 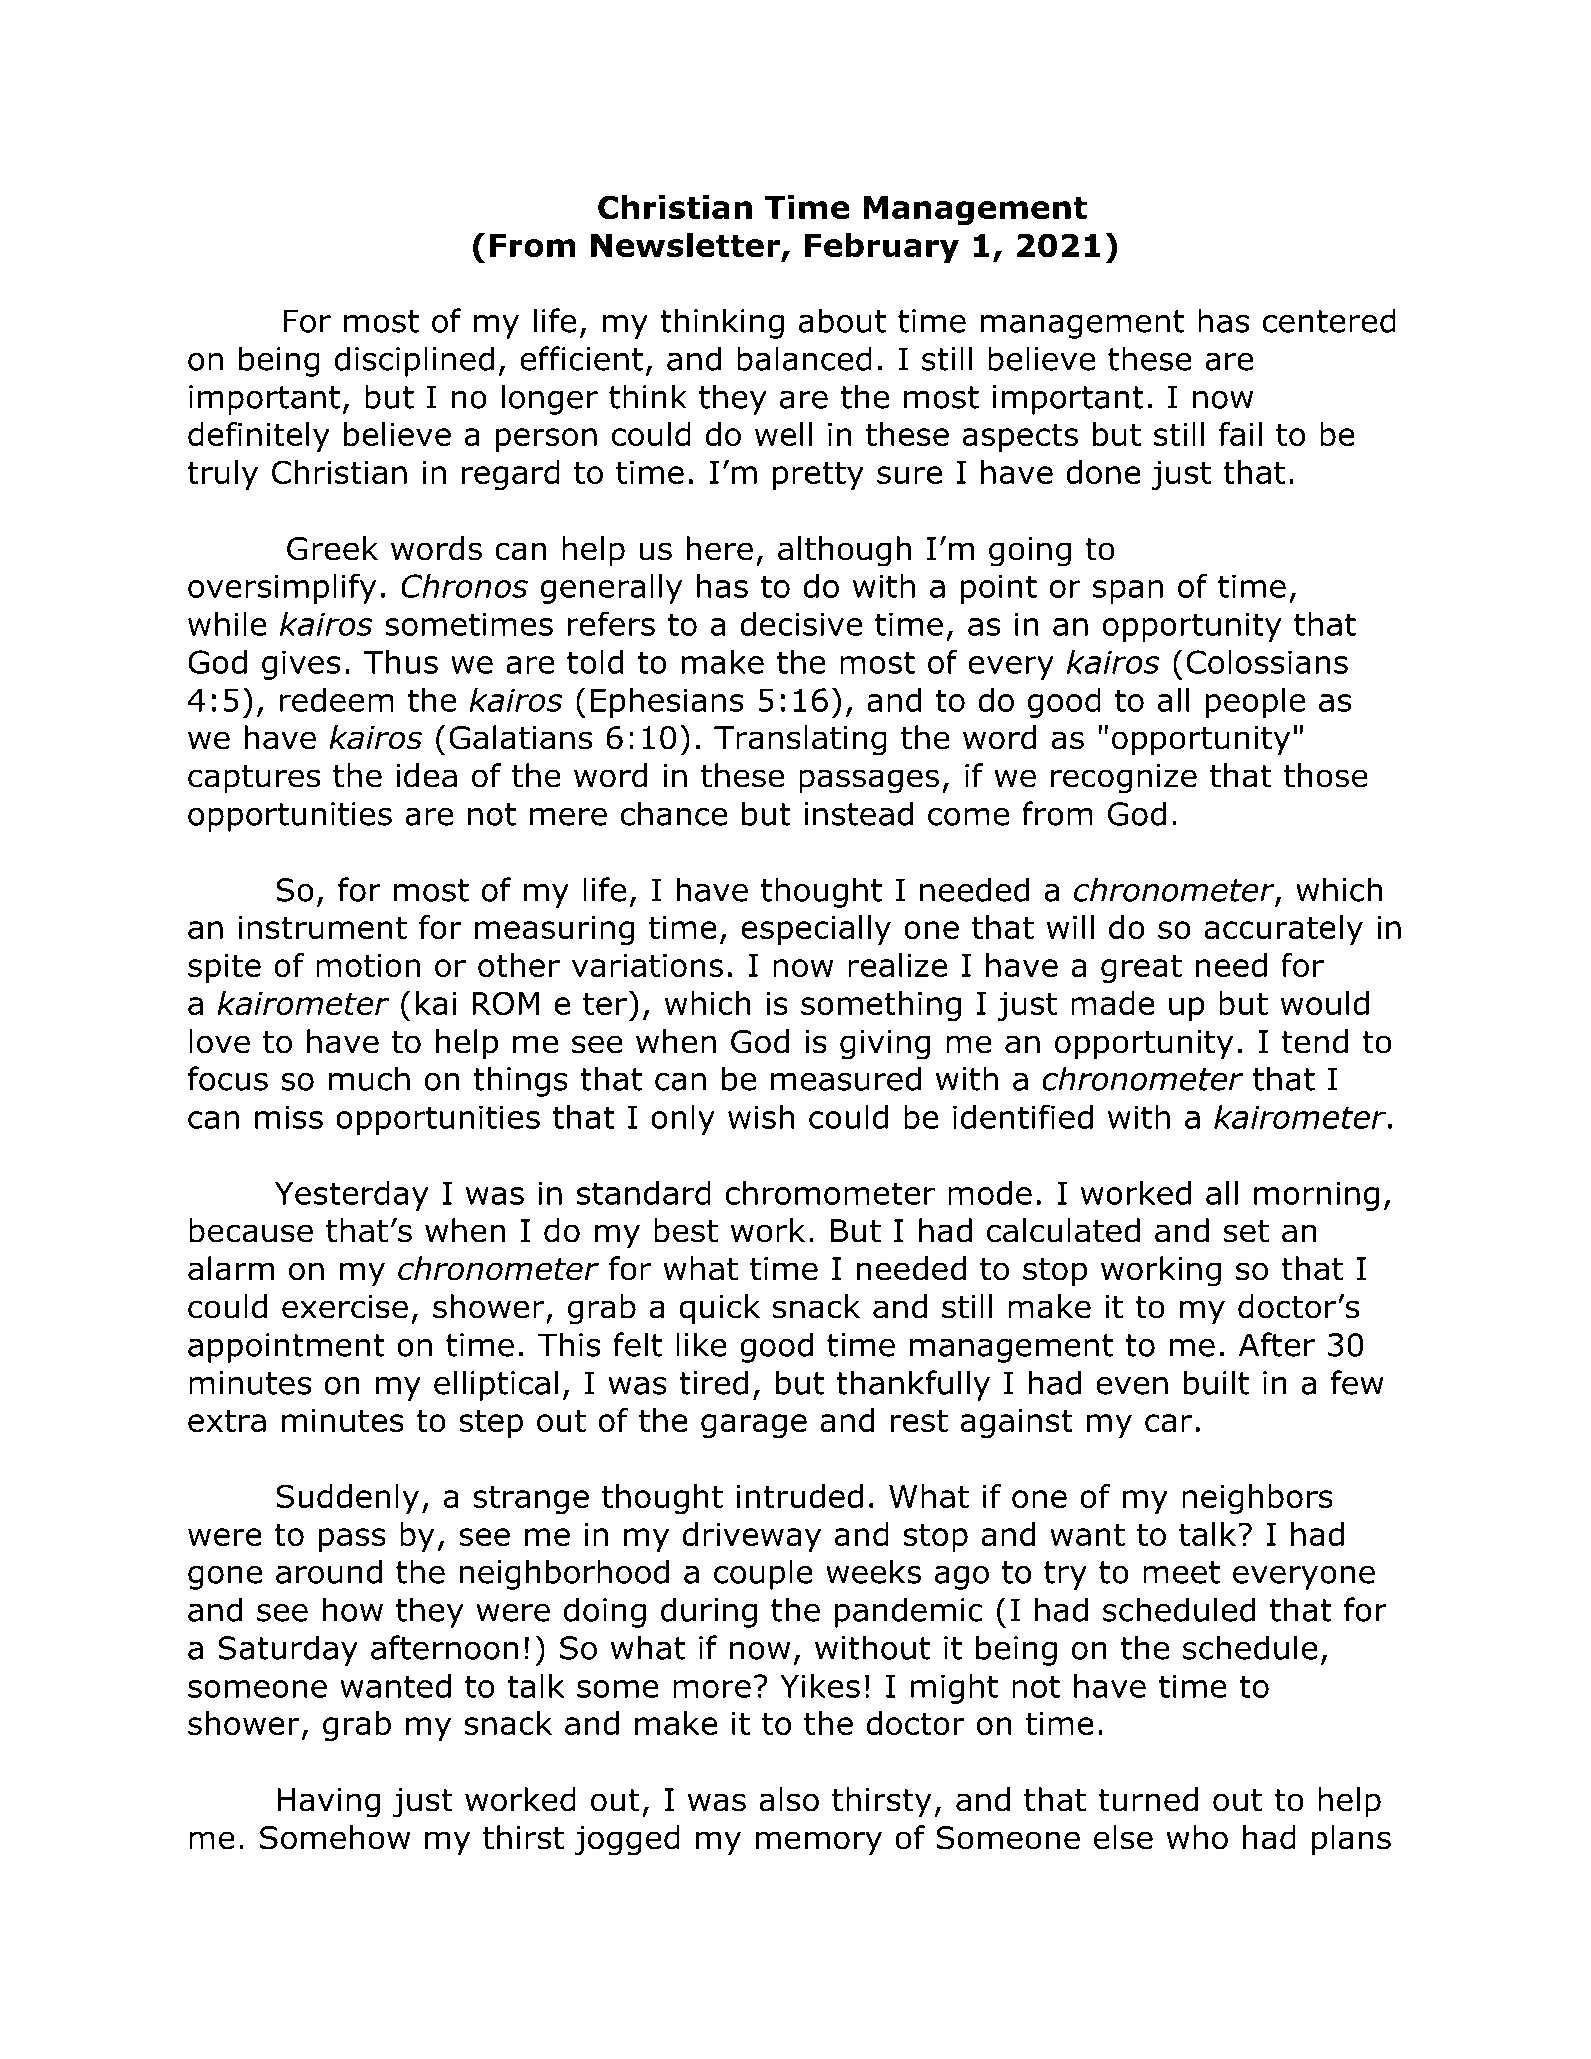 What do you see at coordinates (885, 1045) in the screenshot?
I see `giving` at bounding box center [885, 1045].
